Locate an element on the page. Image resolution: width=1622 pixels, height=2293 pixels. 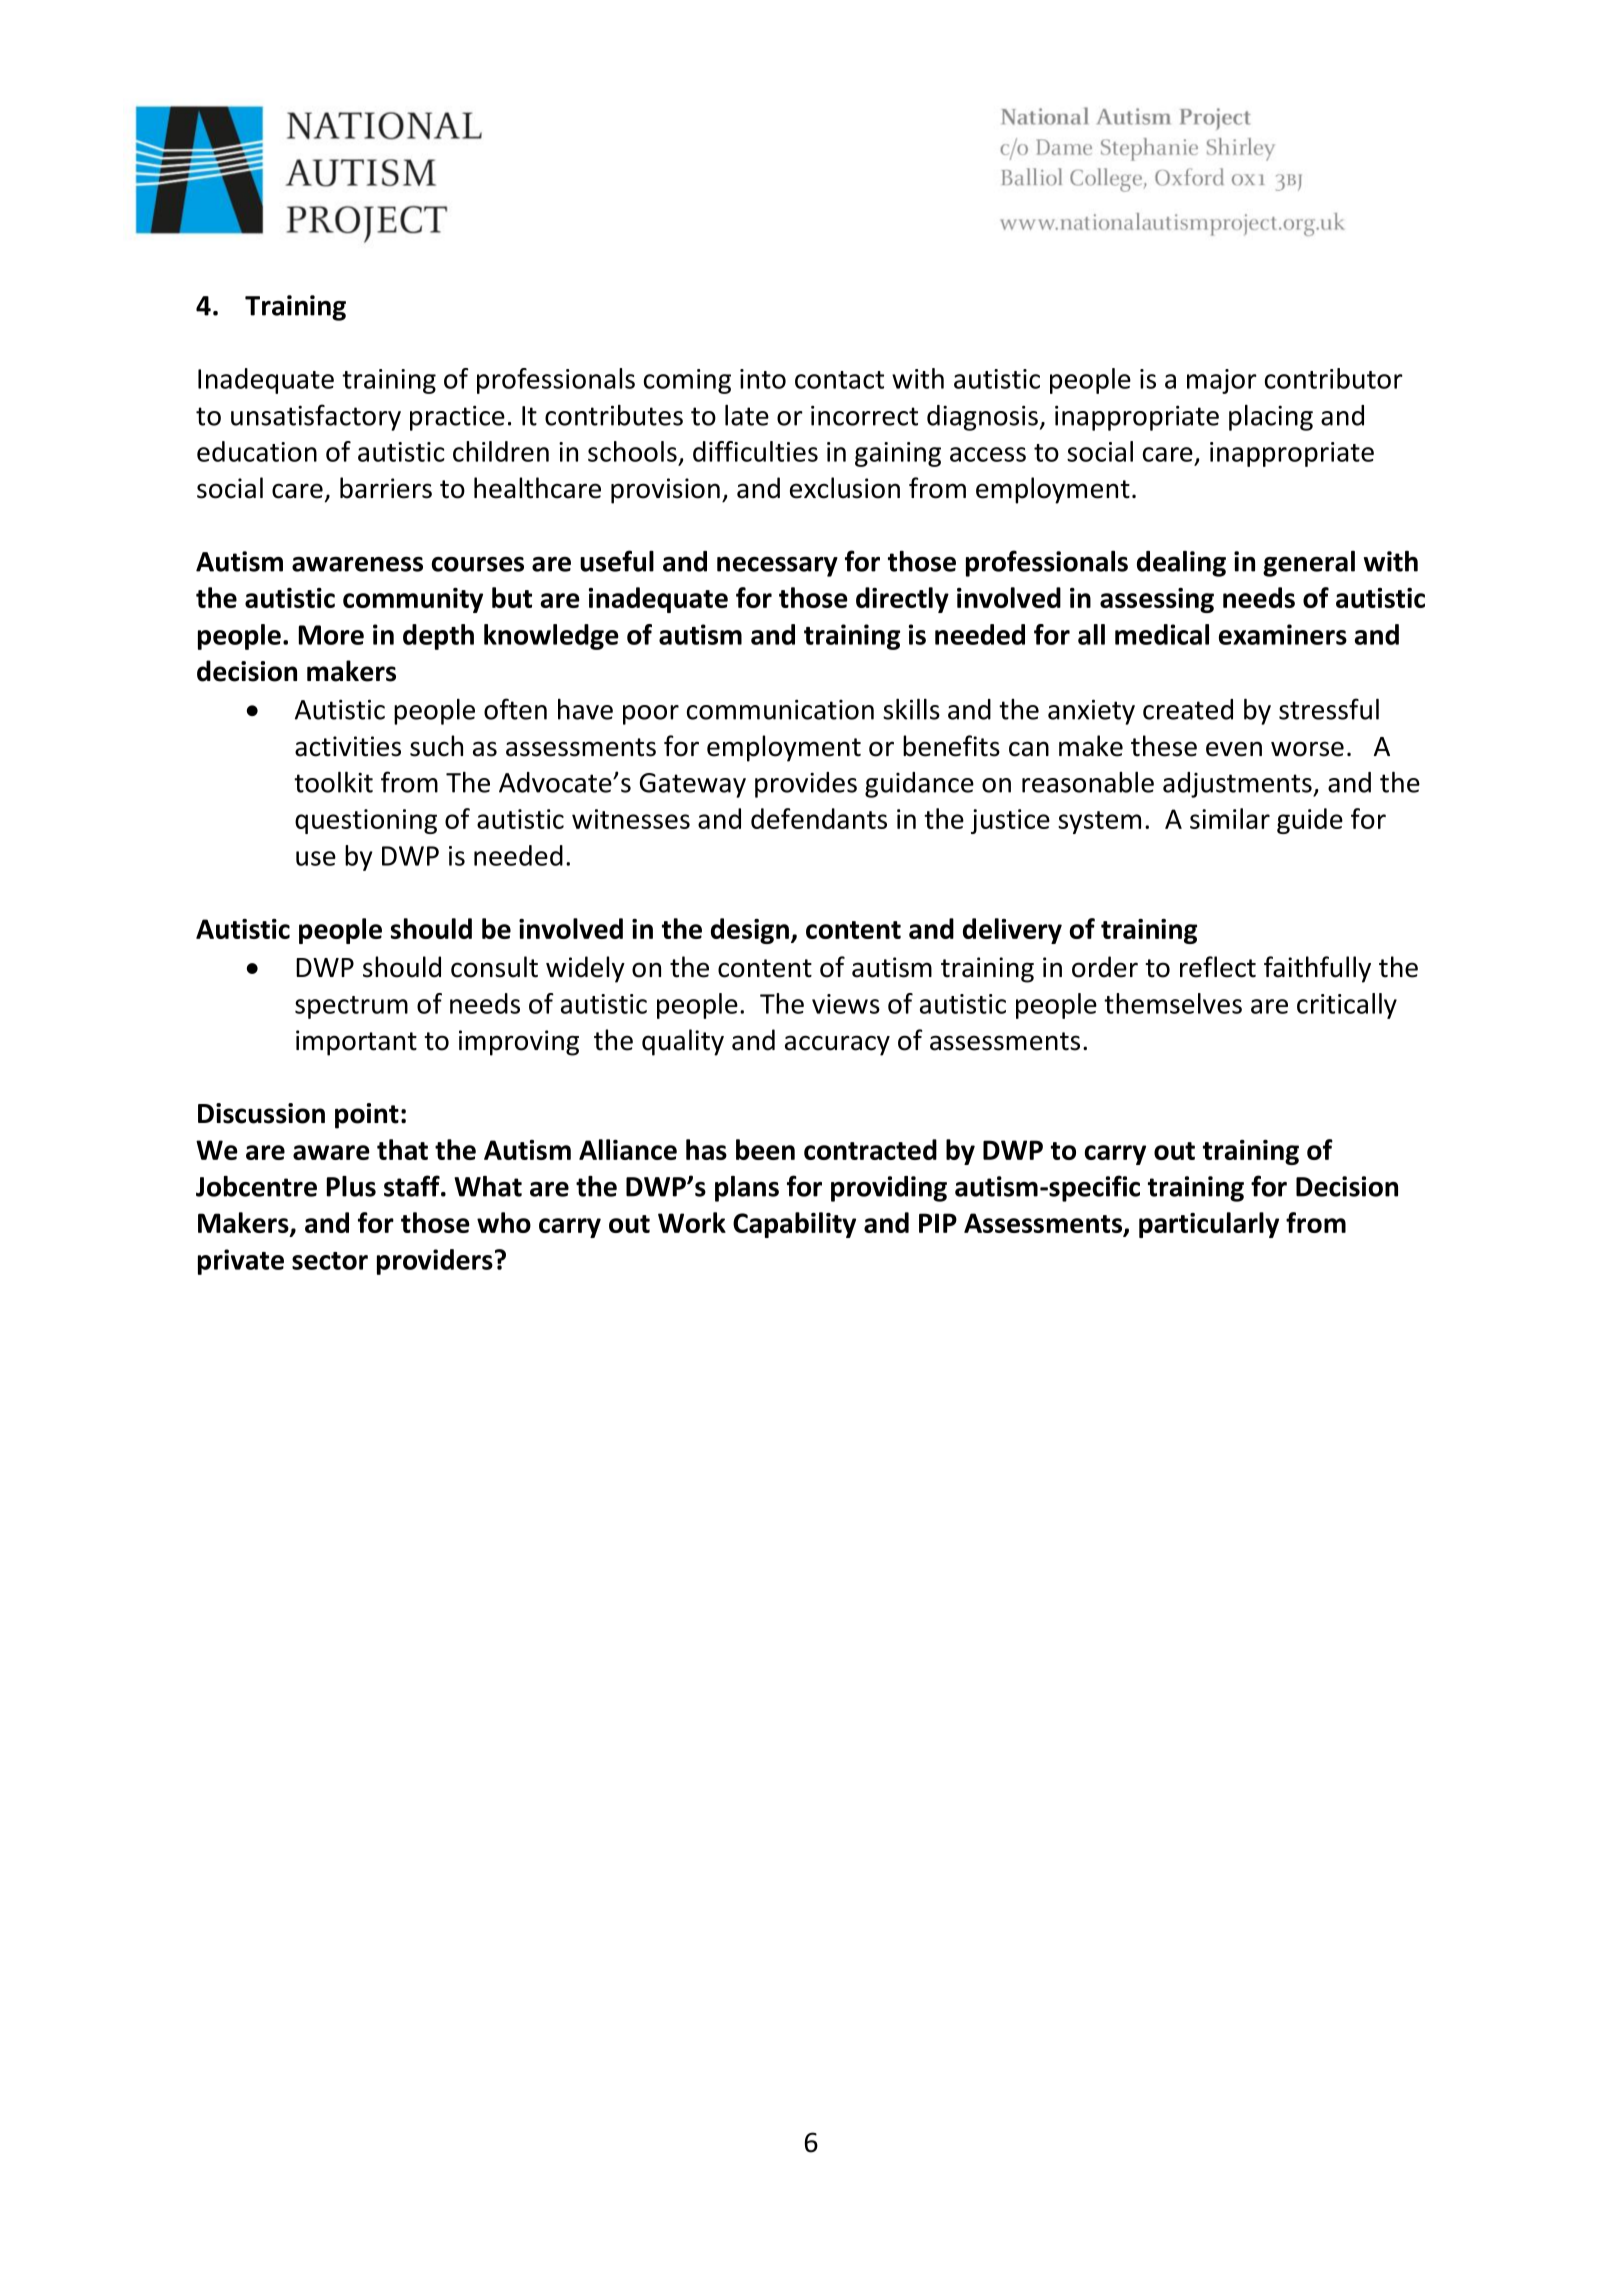
important is located at coordinates (356, 1043).
